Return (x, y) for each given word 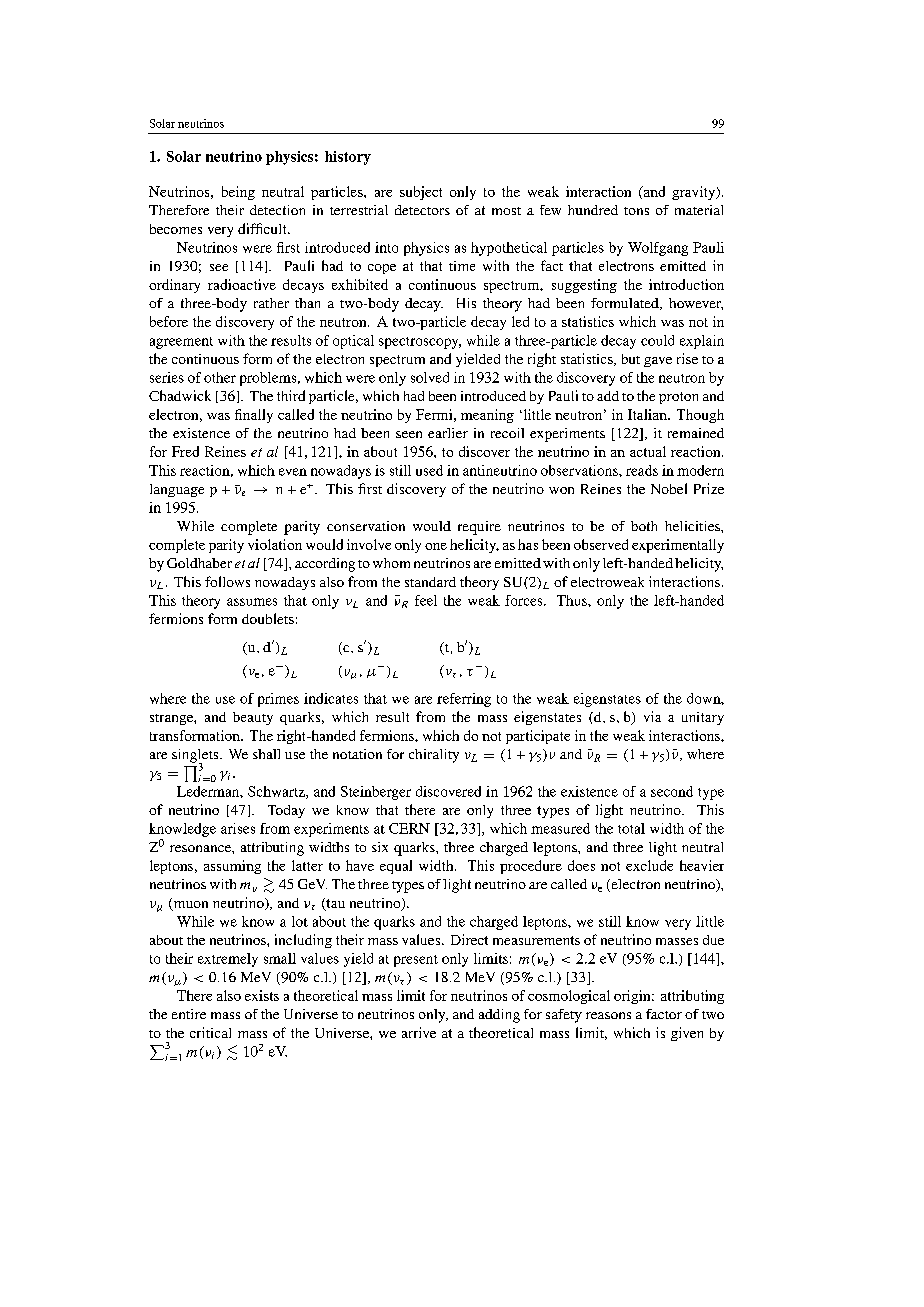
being (238, 193)
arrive (419, 1032)
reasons (608, 1015)
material (699, 210)
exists (262, 995)
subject (421, 193)
